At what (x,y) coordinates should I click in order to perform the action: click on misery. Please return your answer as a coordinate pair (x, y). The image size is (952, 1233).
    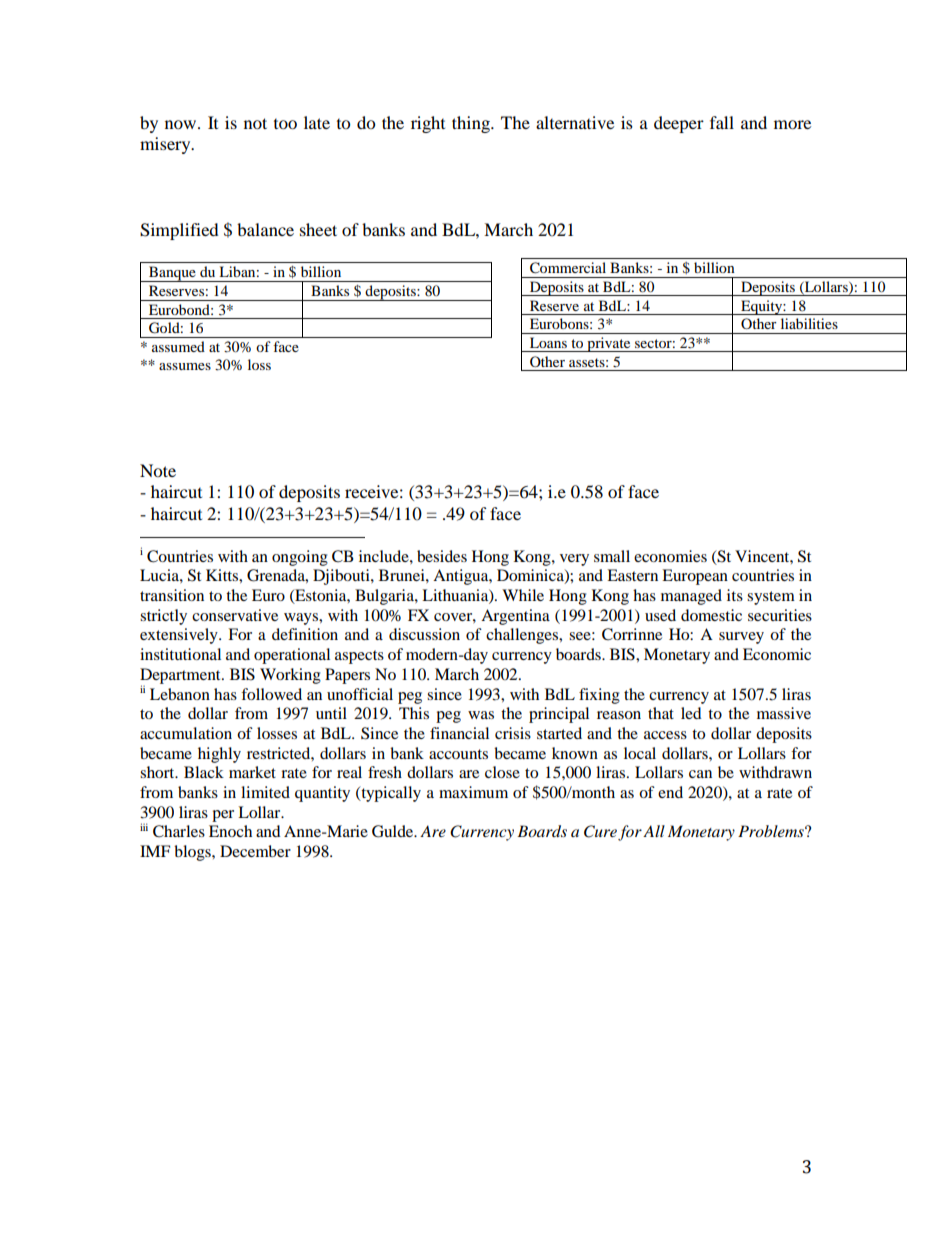
    Looking at the image, I should click on (166, 145).
